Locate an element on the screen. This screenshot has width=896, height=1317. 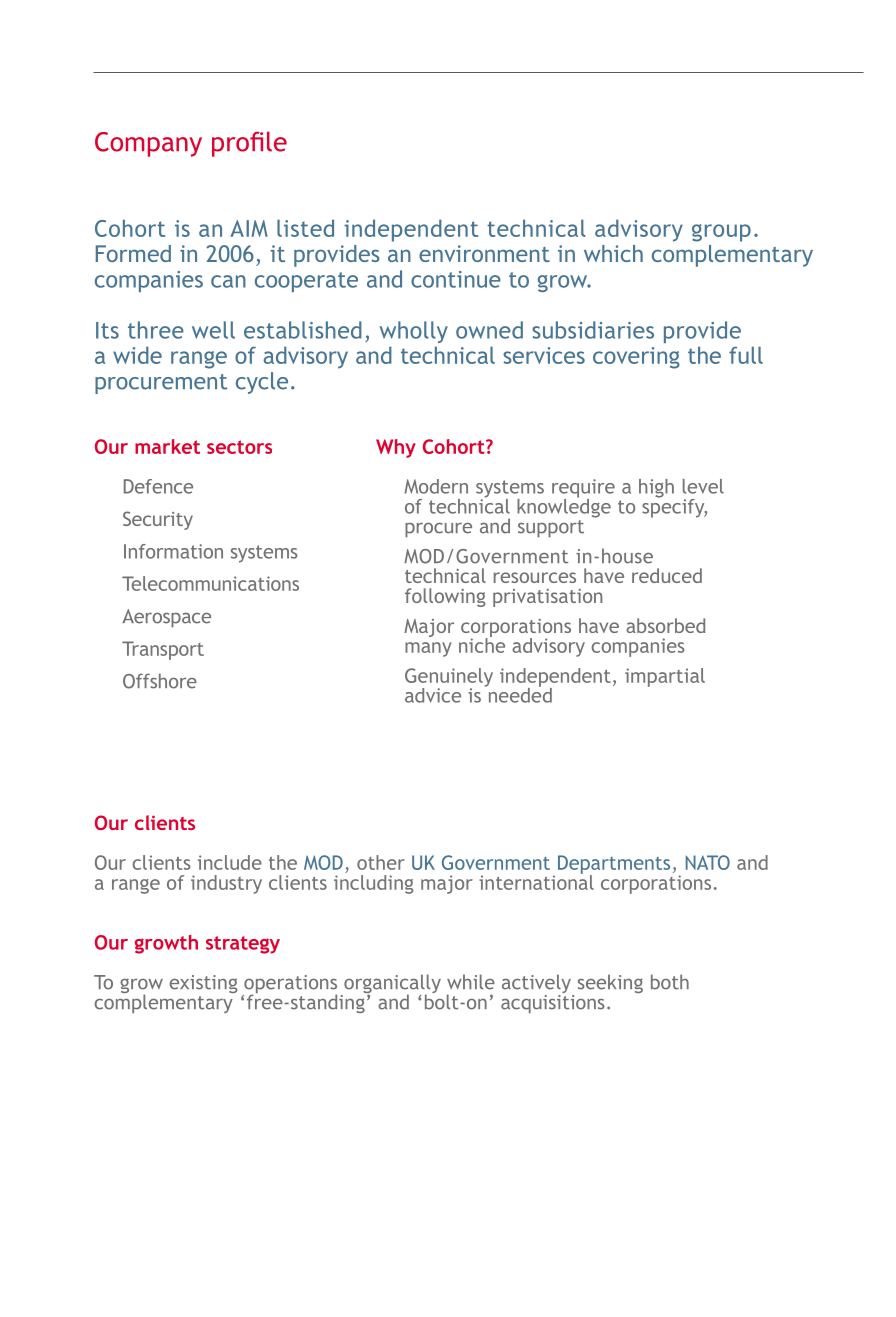
existing is located at coordinates (203, 984).
